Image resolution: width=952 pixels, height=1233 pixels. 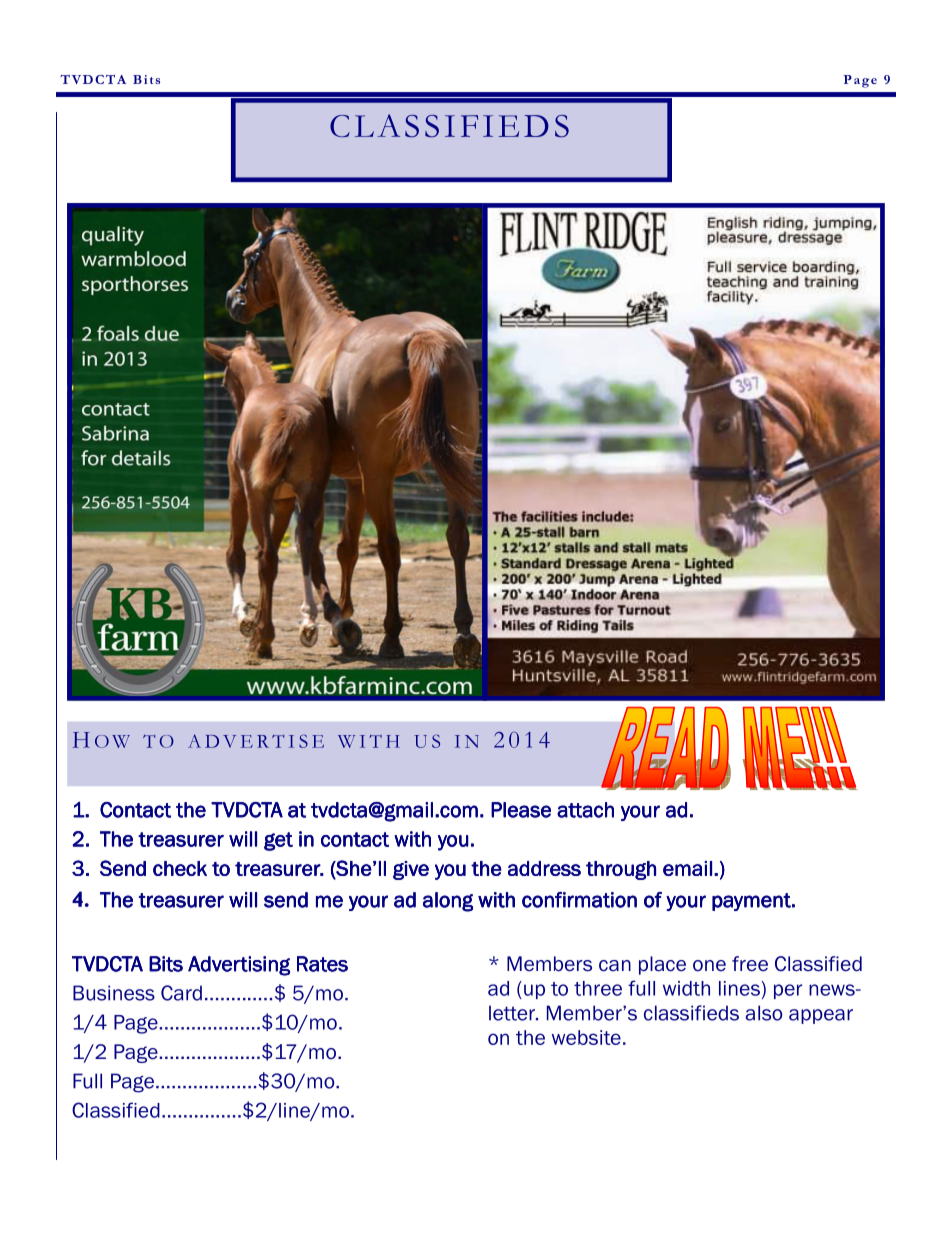 I want to click on website, so click(x=586, y=1037).
